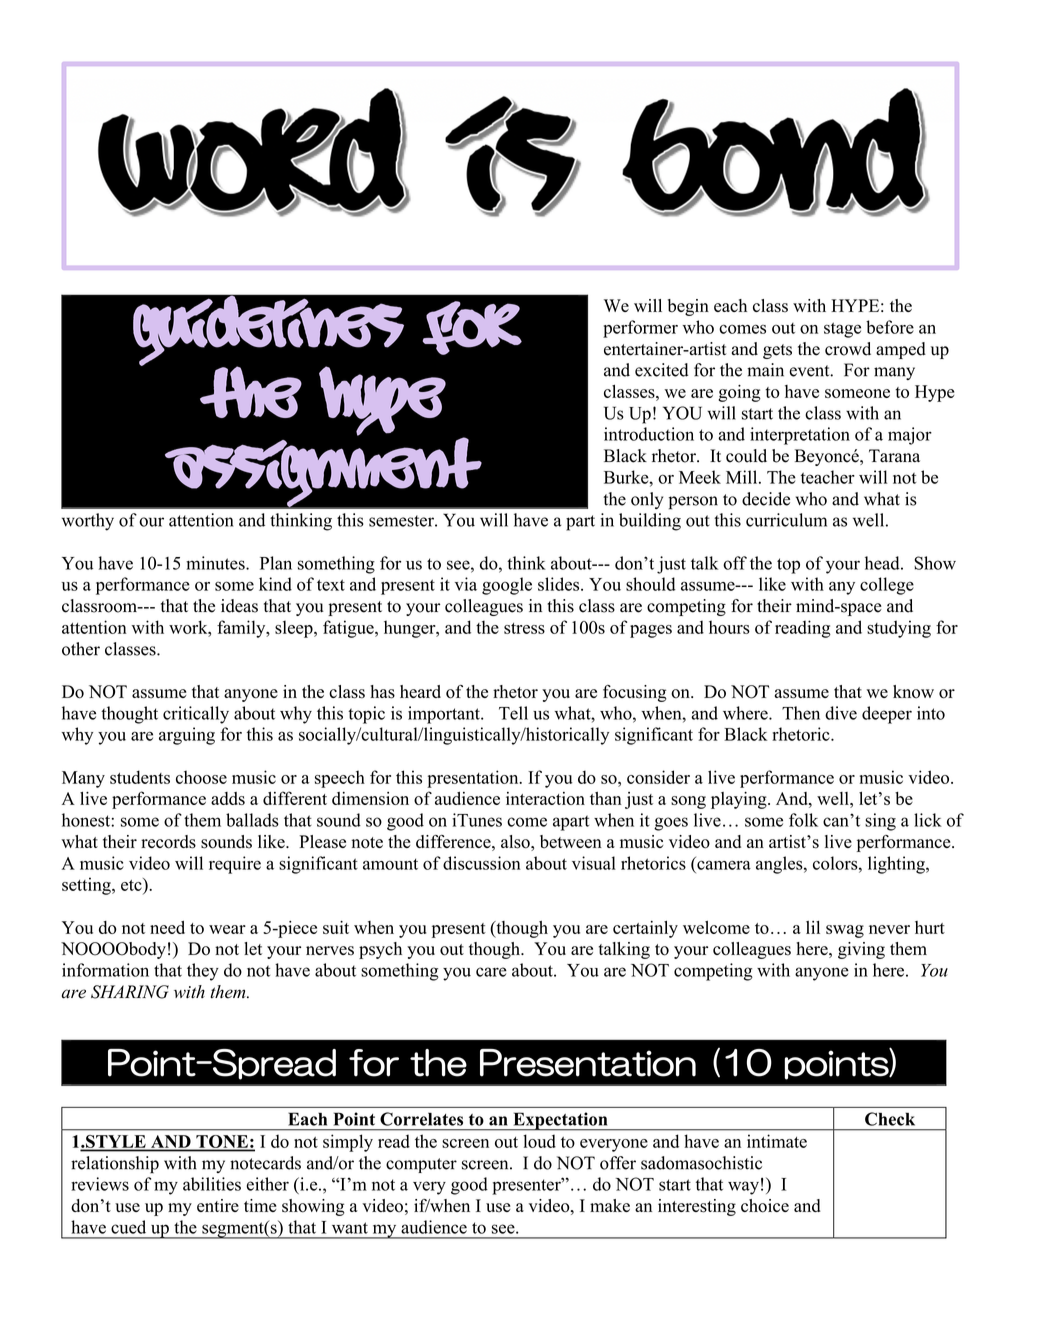 This document has height=1342, width=1037. Describe the element at coordinates (88, 522) in the document. I see `worthy` at that location.
